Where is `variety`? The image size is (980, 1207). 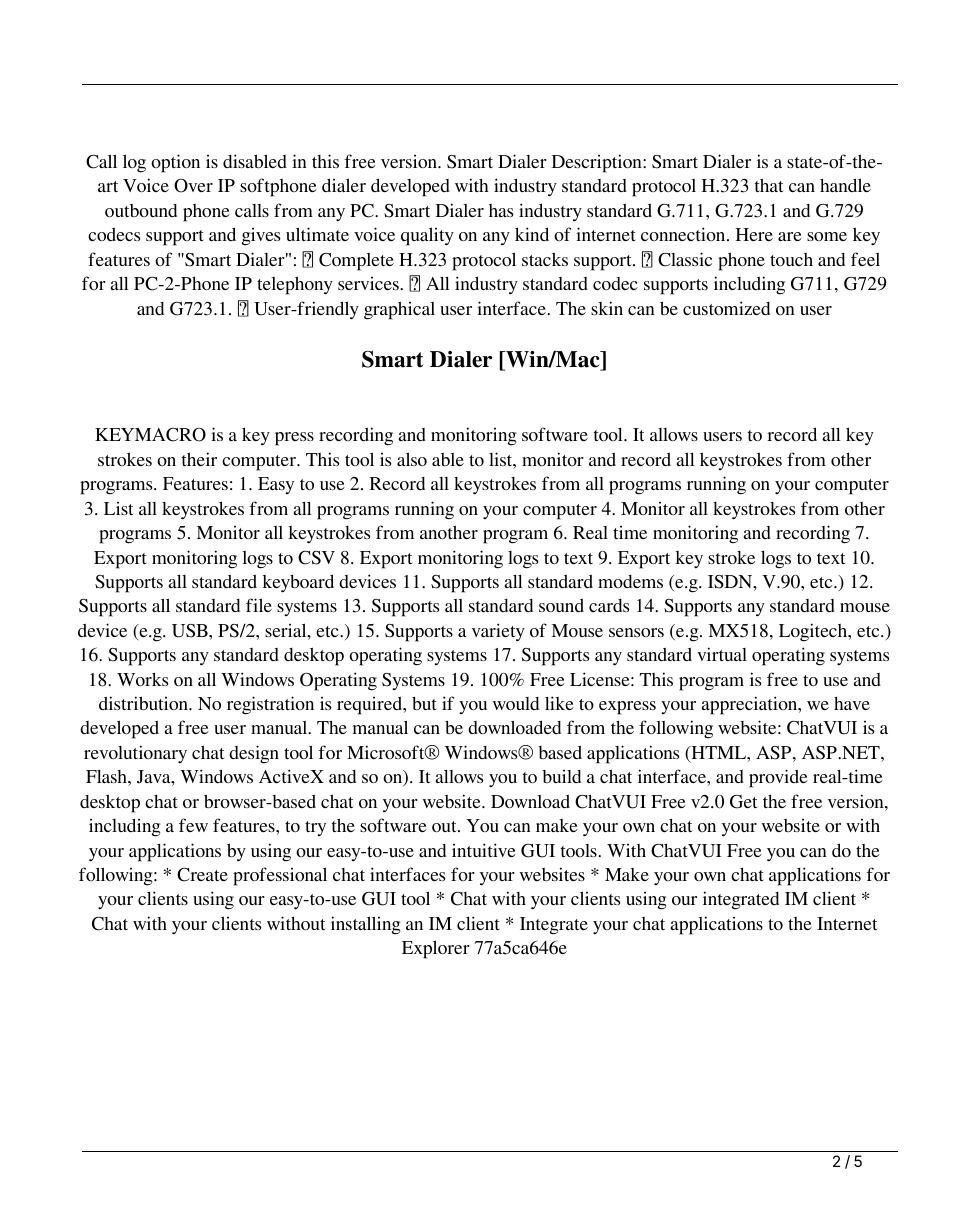
variety is located at coordinates (498, 632).
